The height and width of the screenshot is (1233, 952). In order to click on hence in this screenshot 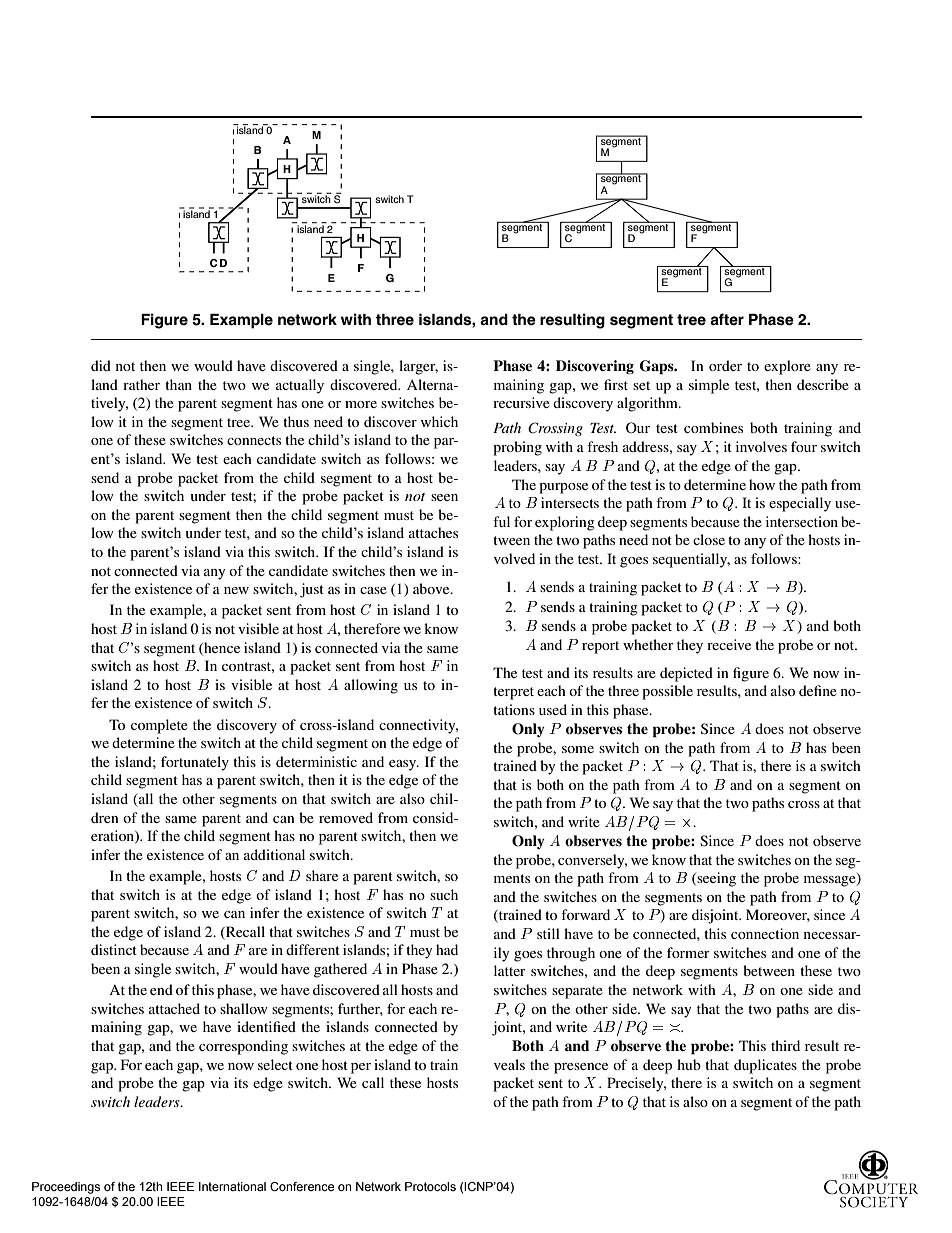, I will do `click(221, 648)`.
